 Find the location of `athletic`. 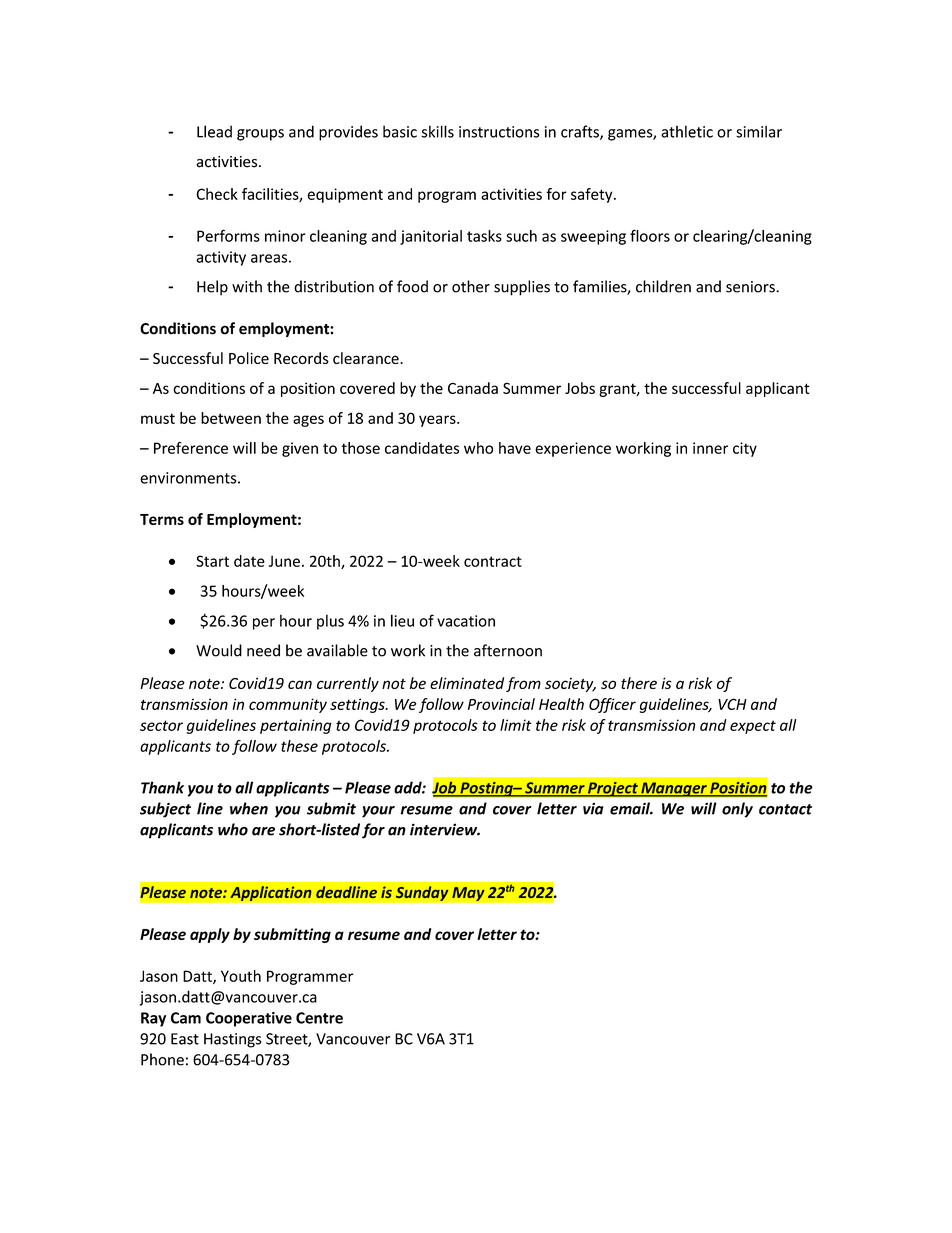

athletic is located at coordinates (687, 131).
